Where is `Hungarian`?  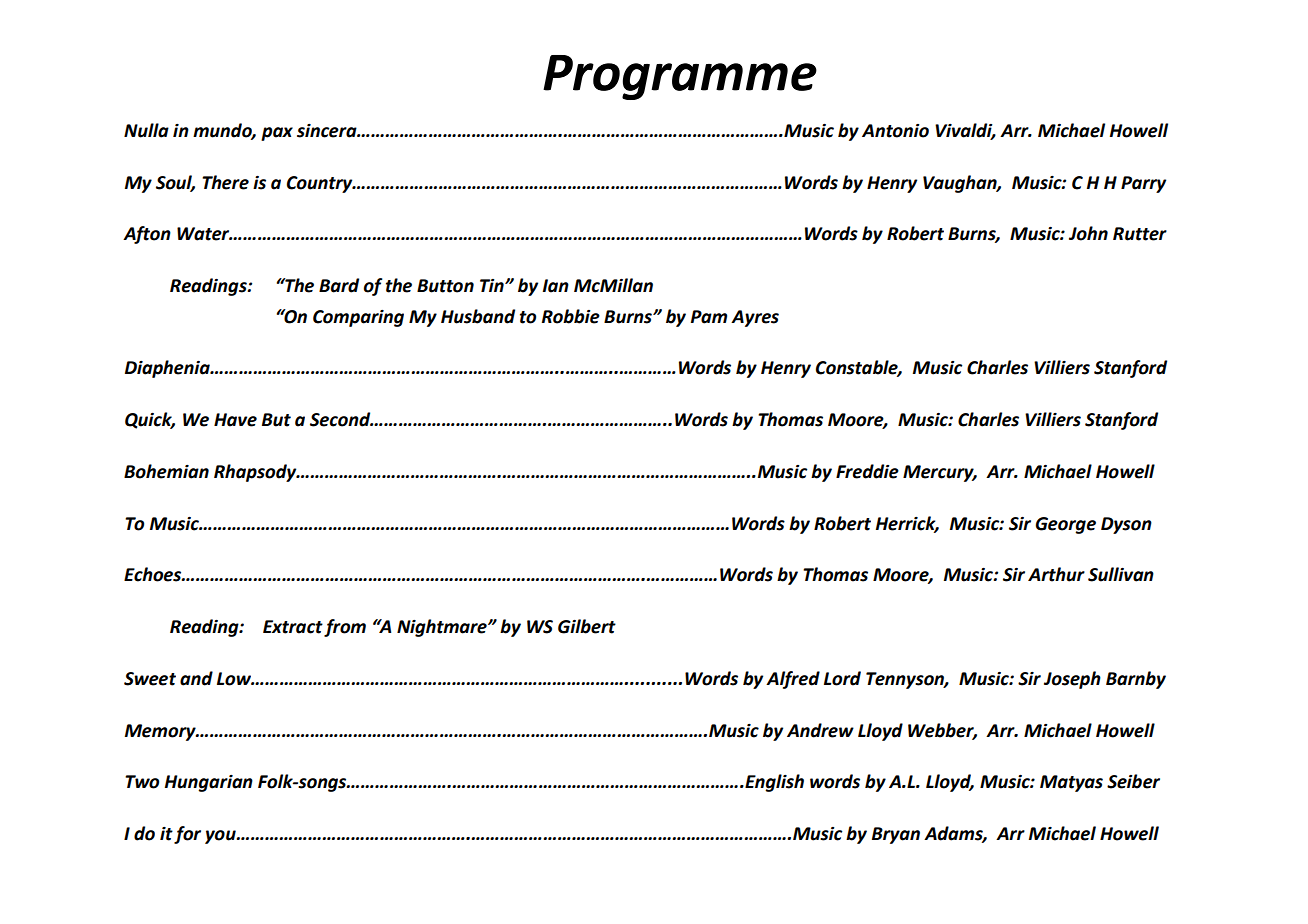 Hungarian is located at coordinates (209, 783).
